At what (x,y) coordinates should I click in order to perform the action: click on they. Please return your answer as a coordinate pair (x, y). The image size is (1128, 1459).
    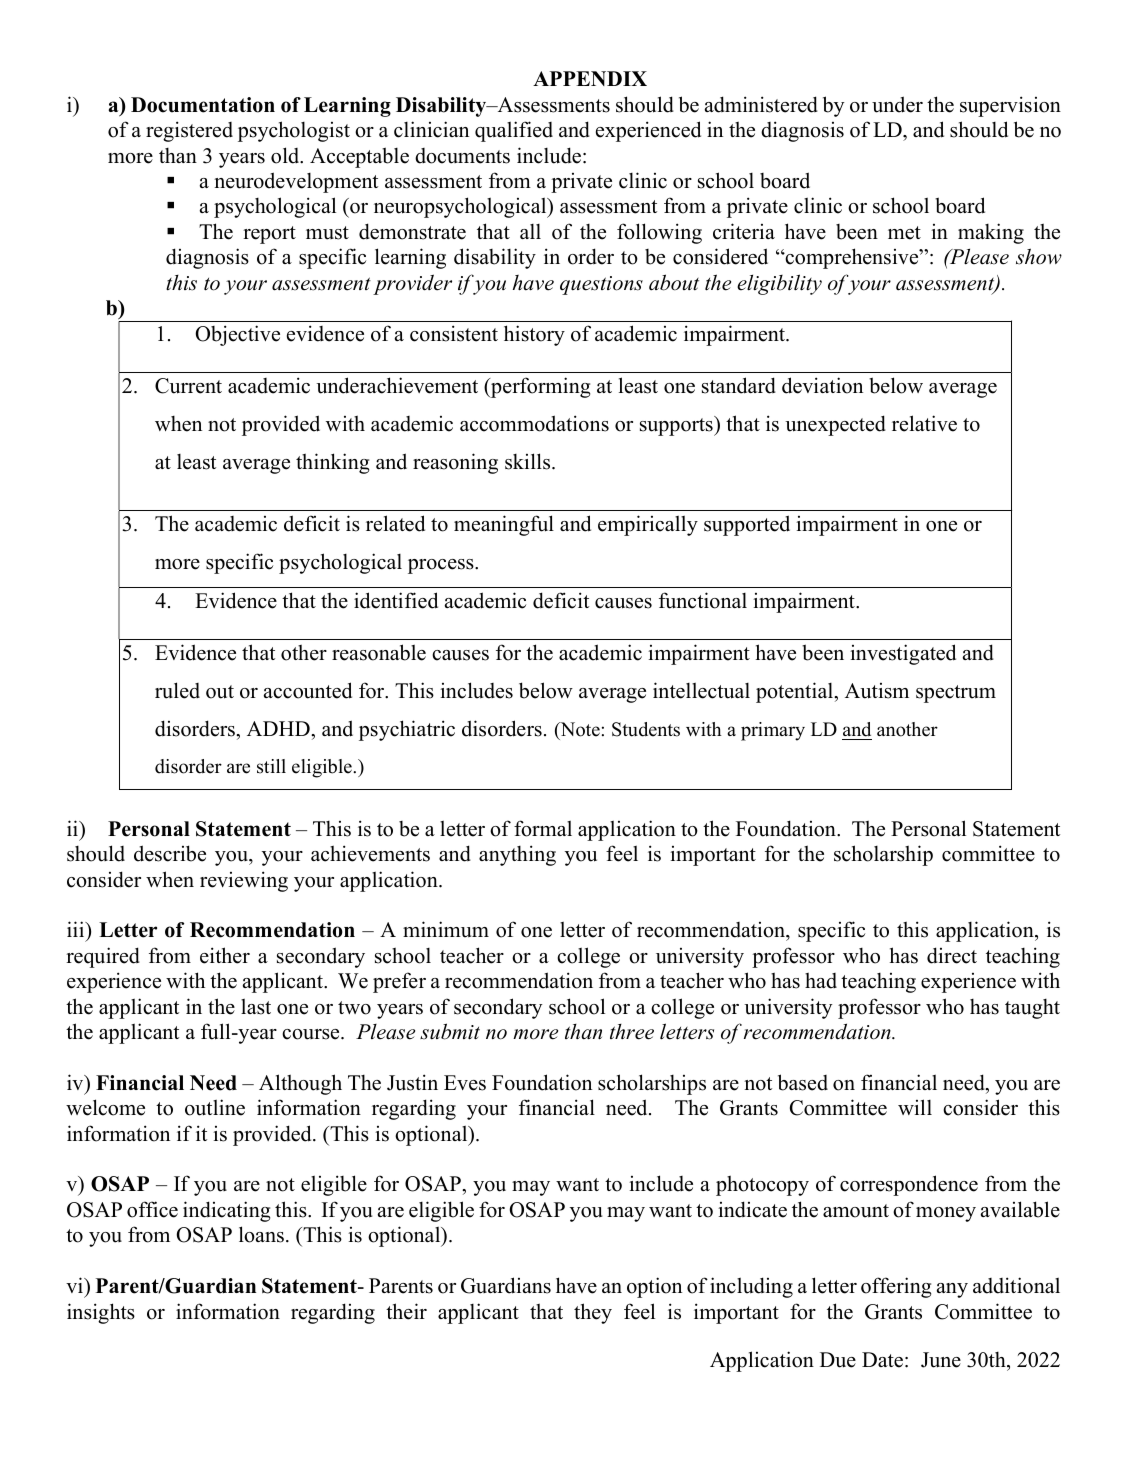
    Looking at the image, I should click on (593, 1313).
